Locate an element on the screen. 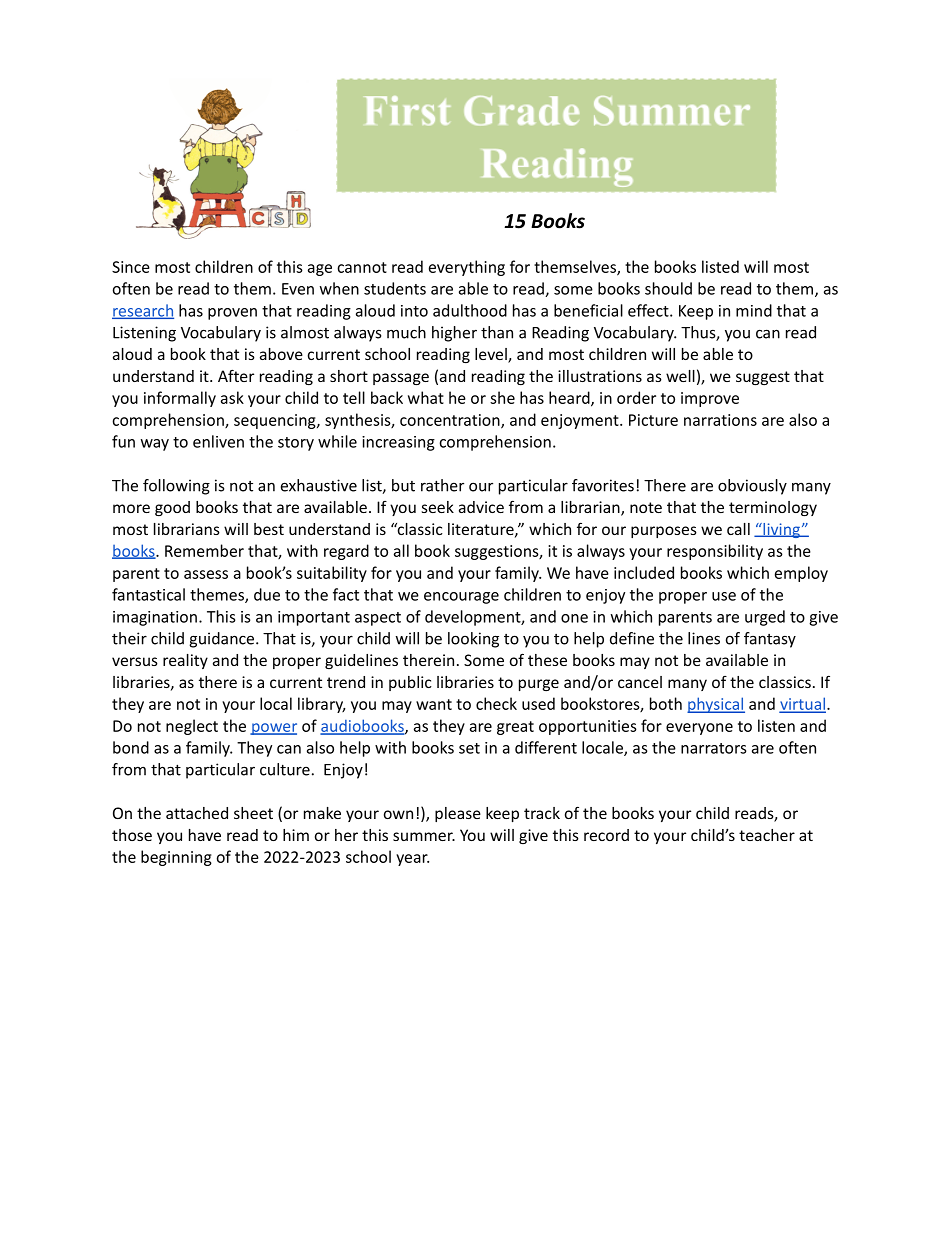 Image resolution: width=952 pixels, height=1233 pixels. proven is located at coordinates (232, 314).
